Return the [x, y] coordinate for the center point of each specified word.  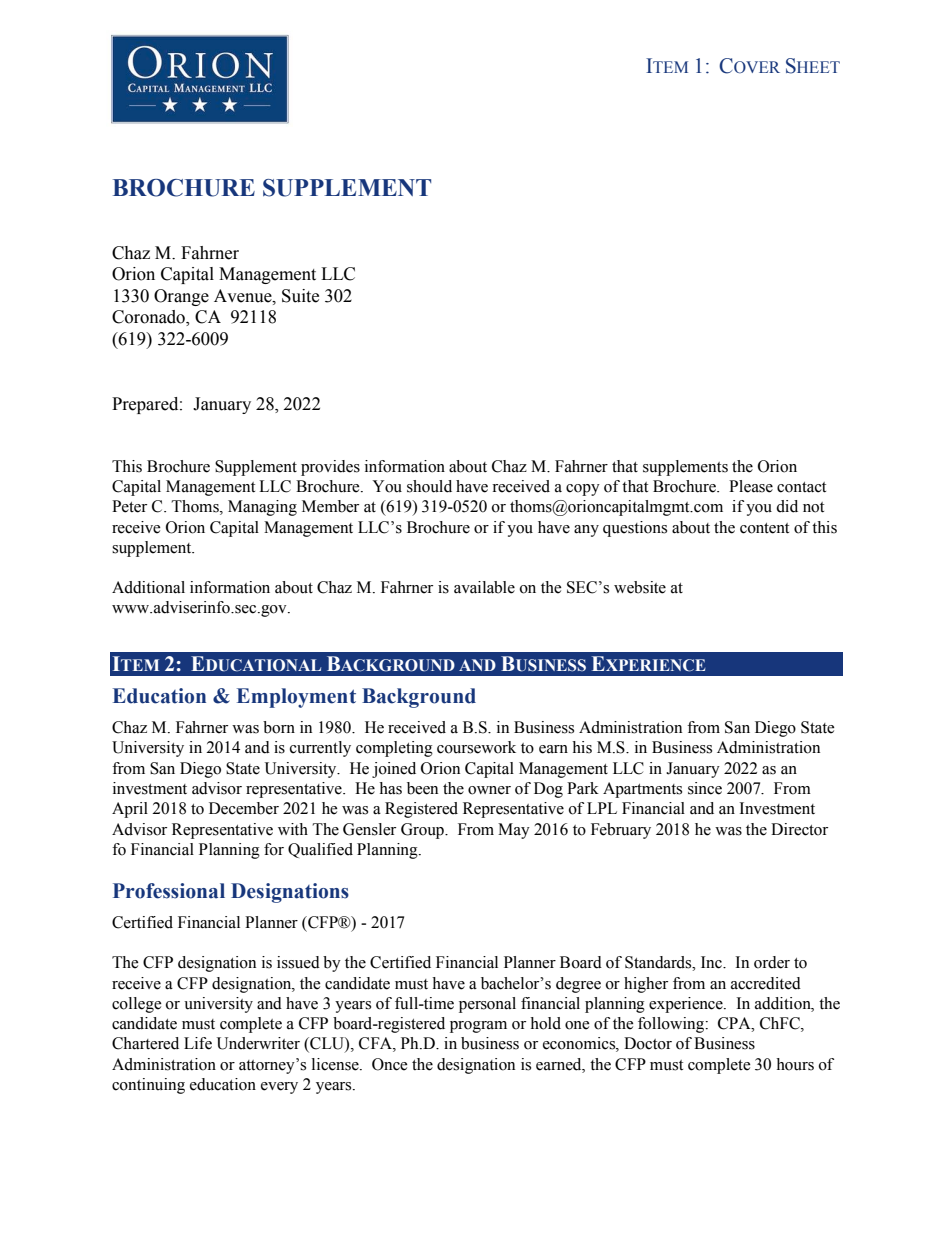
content [764, 528]
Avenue [244, 296]
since [705, 788]
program [478, 1027]
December [244, 808]
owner [489, 790]
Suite [300, 296]
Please [751, 486]
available [484, 587]
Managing [262, 508]
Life [198, 1043]
